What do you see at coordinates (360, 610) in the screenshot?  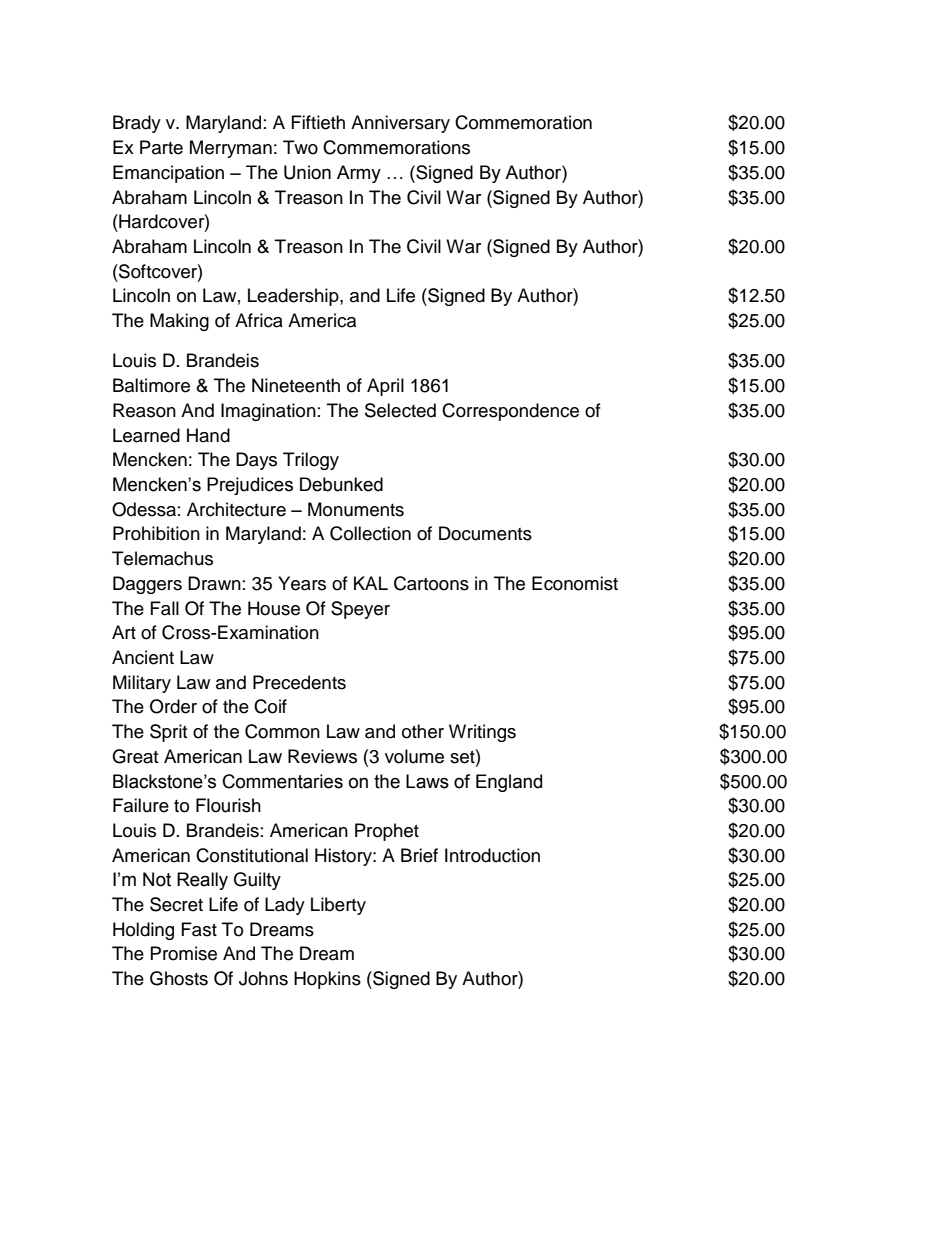 I see `Speyer` at bounding box center [360, 610].
